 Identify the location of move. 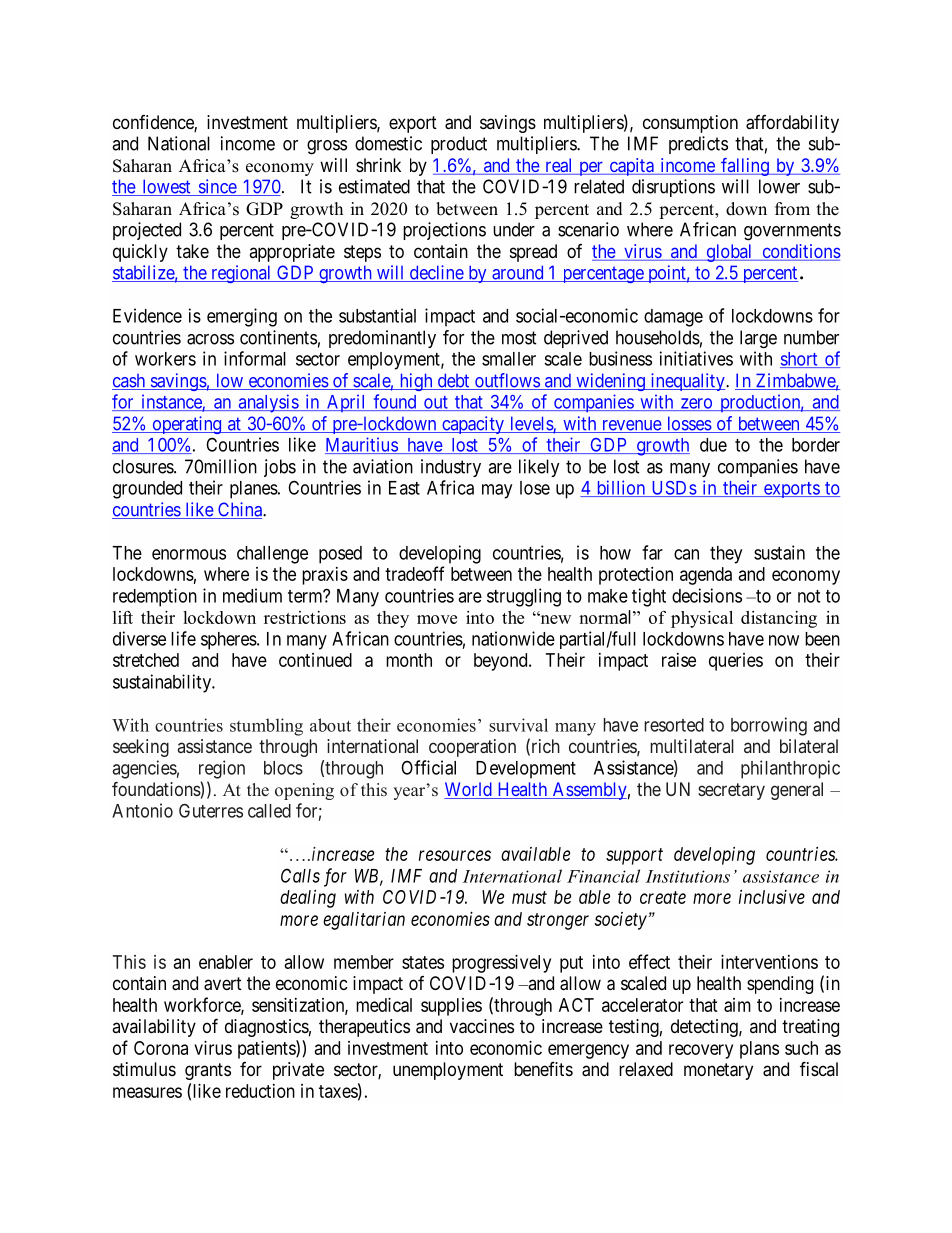
(437, 619).
